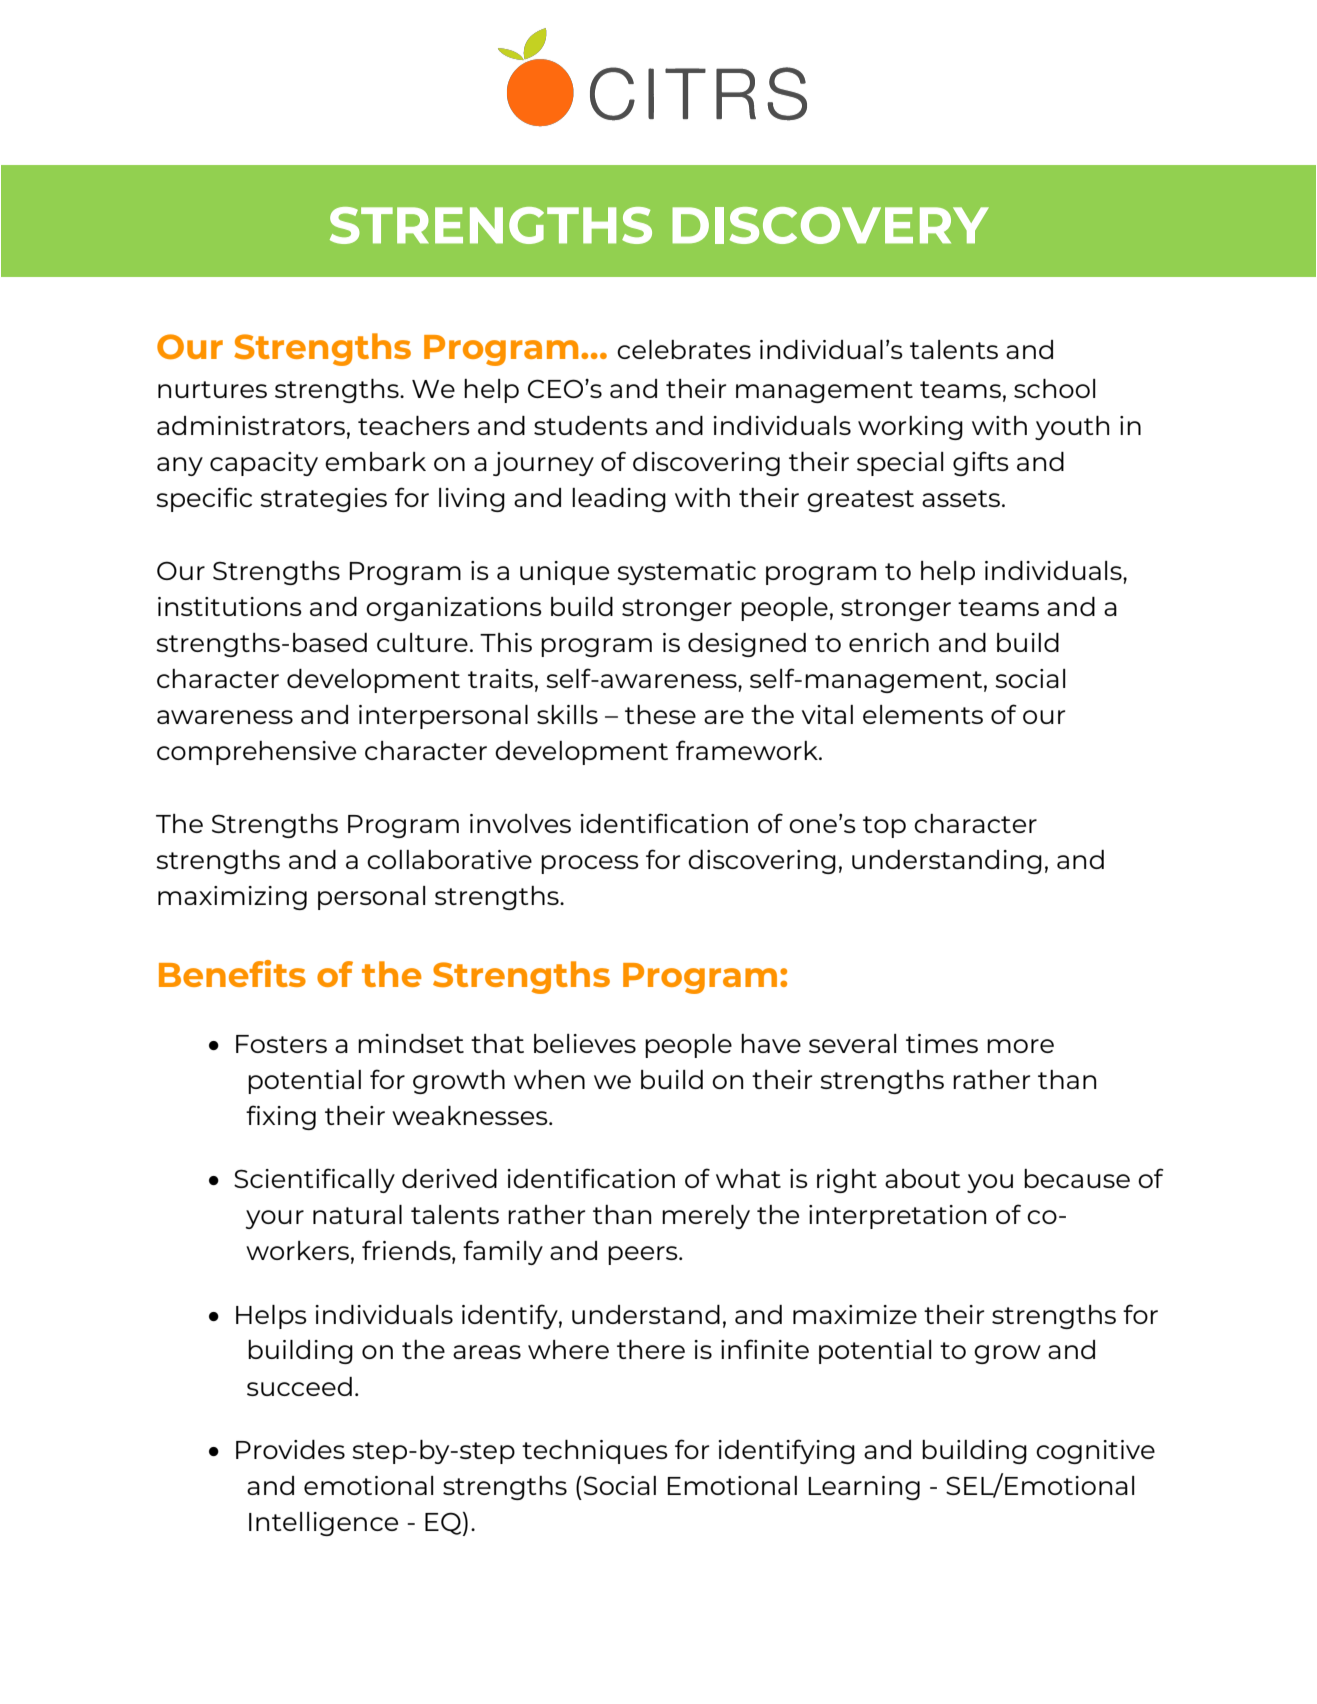 This document has width=1317, height=1704. What do you see at coordinates (830, 225) in the document?
I see `DISCOVERY` at bounding box center [830, 225].
